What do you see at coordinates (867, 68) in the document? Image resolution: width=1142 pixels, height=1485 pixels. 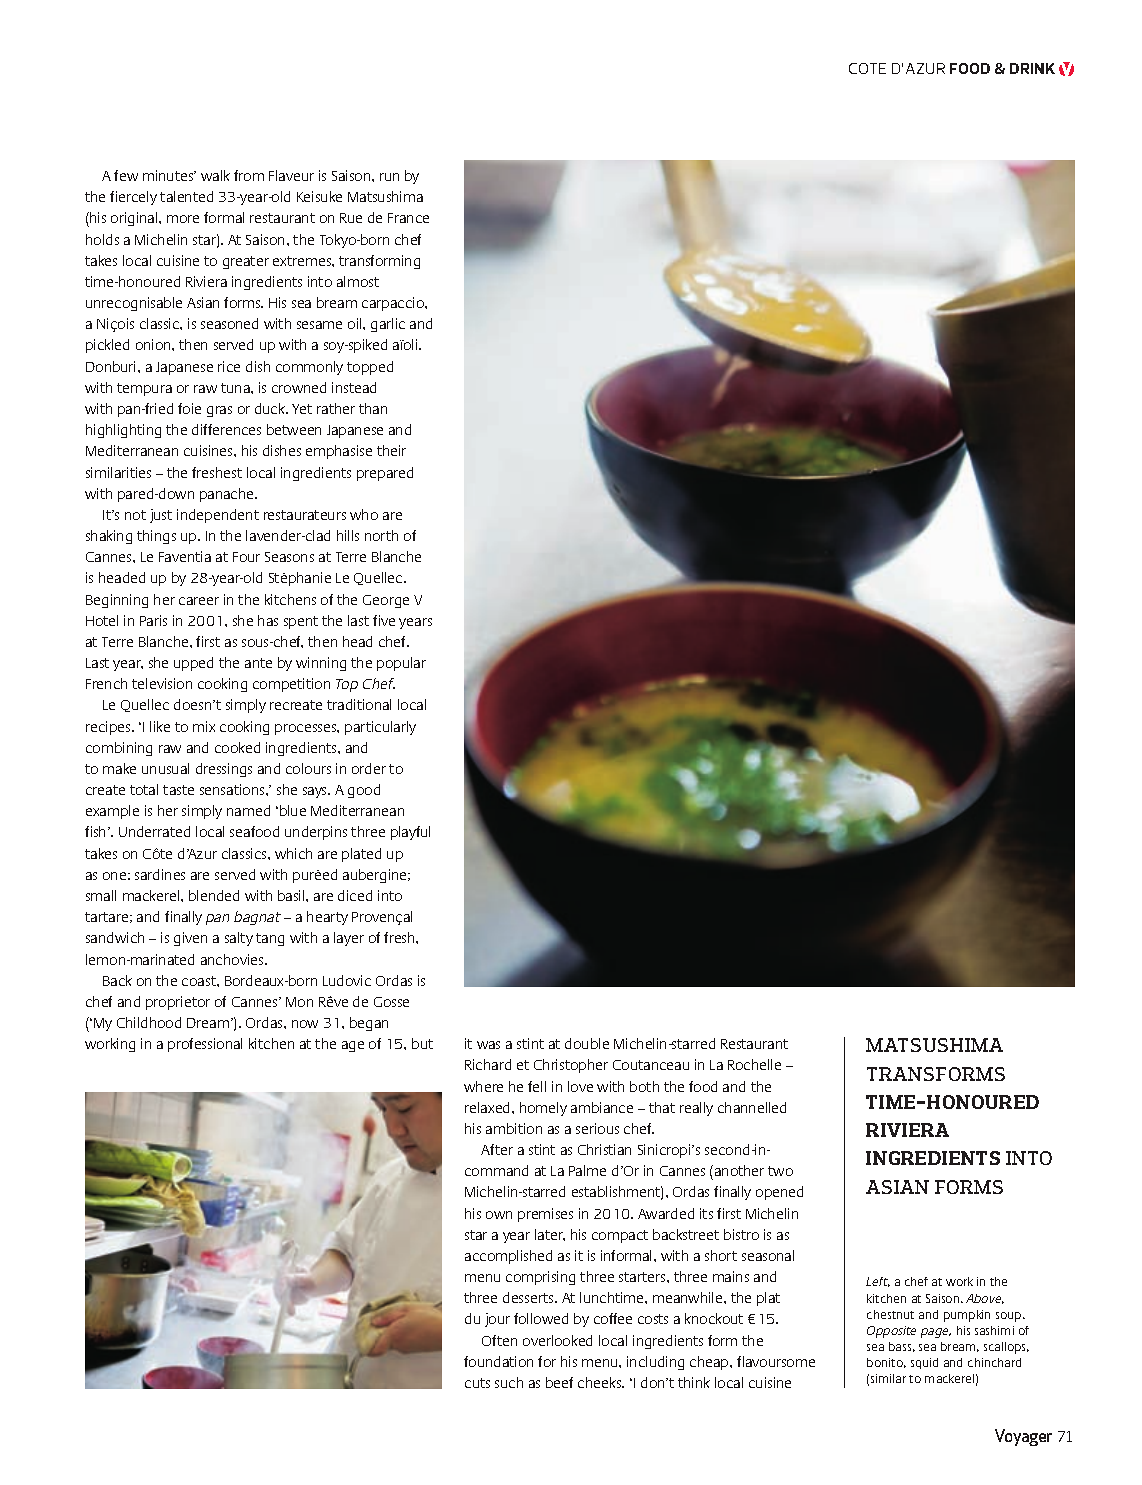 I see `COTE` at bounding box center [867, 68].
